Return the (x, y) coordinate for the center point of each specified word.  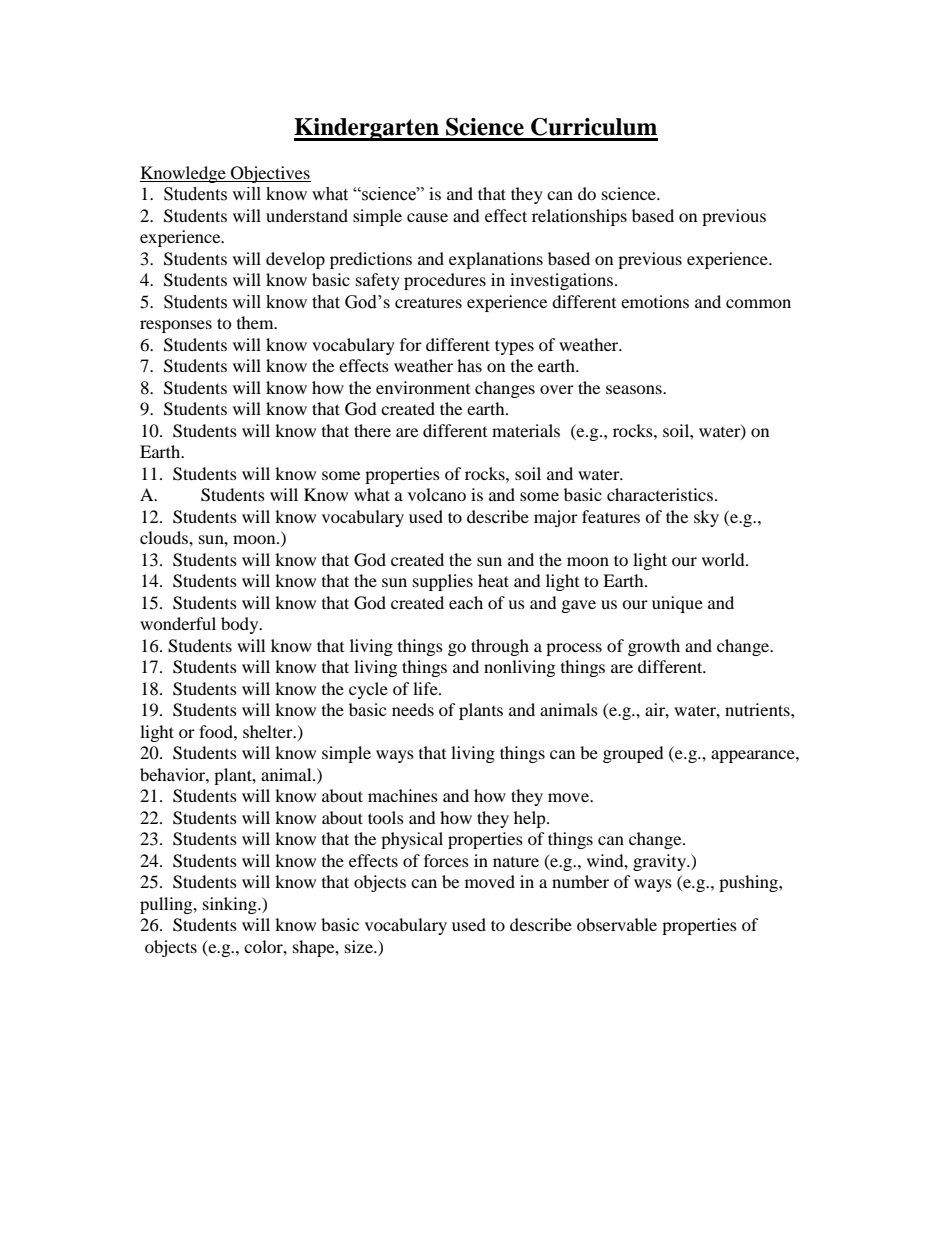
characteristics (660, 494)
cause (427, 217)
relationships (579, 217)
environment (423, 387)
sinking (231, 905)
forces (446, 860)
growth (654, 647)
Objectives (270, 174)
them (256, 322)
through (500, 647)
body (241, 625)
